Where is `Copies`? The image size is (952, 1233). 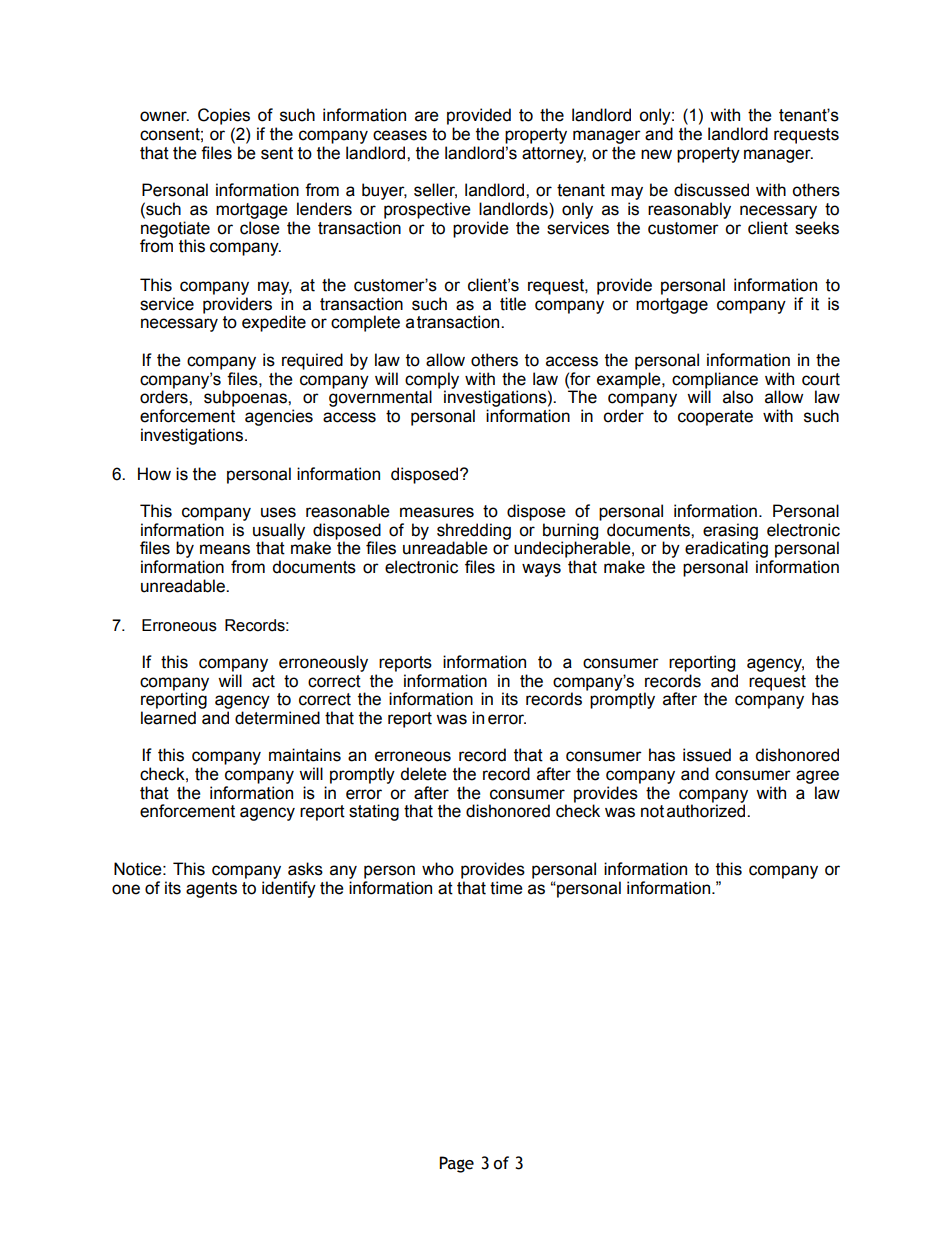 Copies is located at coordinates (224, 116).
